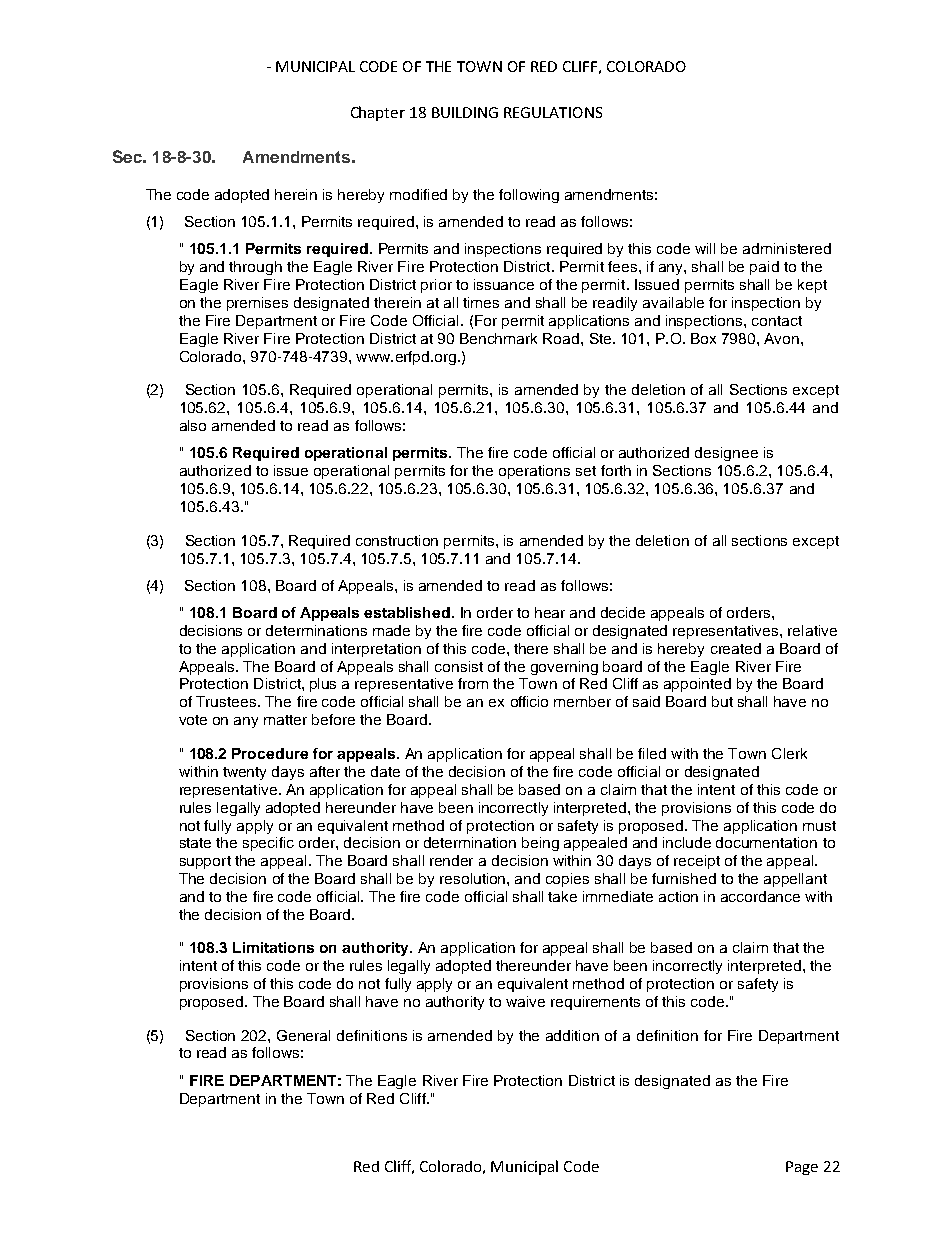 The image size is (952, 1233). Describe the element at coordinates (378, 113) in the screenshot. I see `Chapter` at that location.
